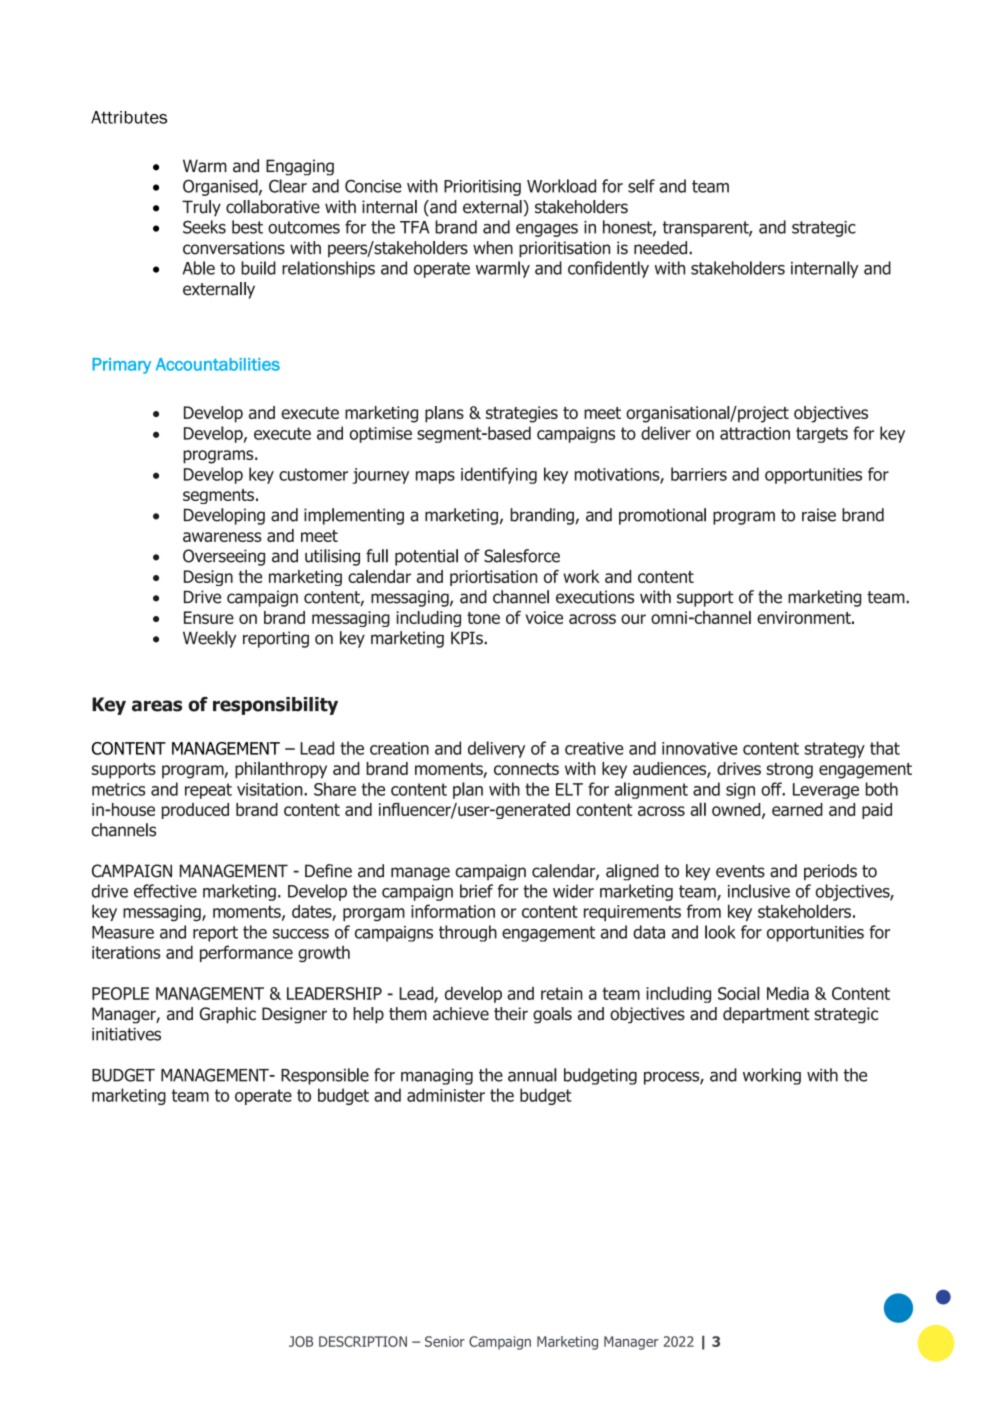 The height and width of the page is (1424, 1006). I want to click on JOB, so click(301, 1341).
